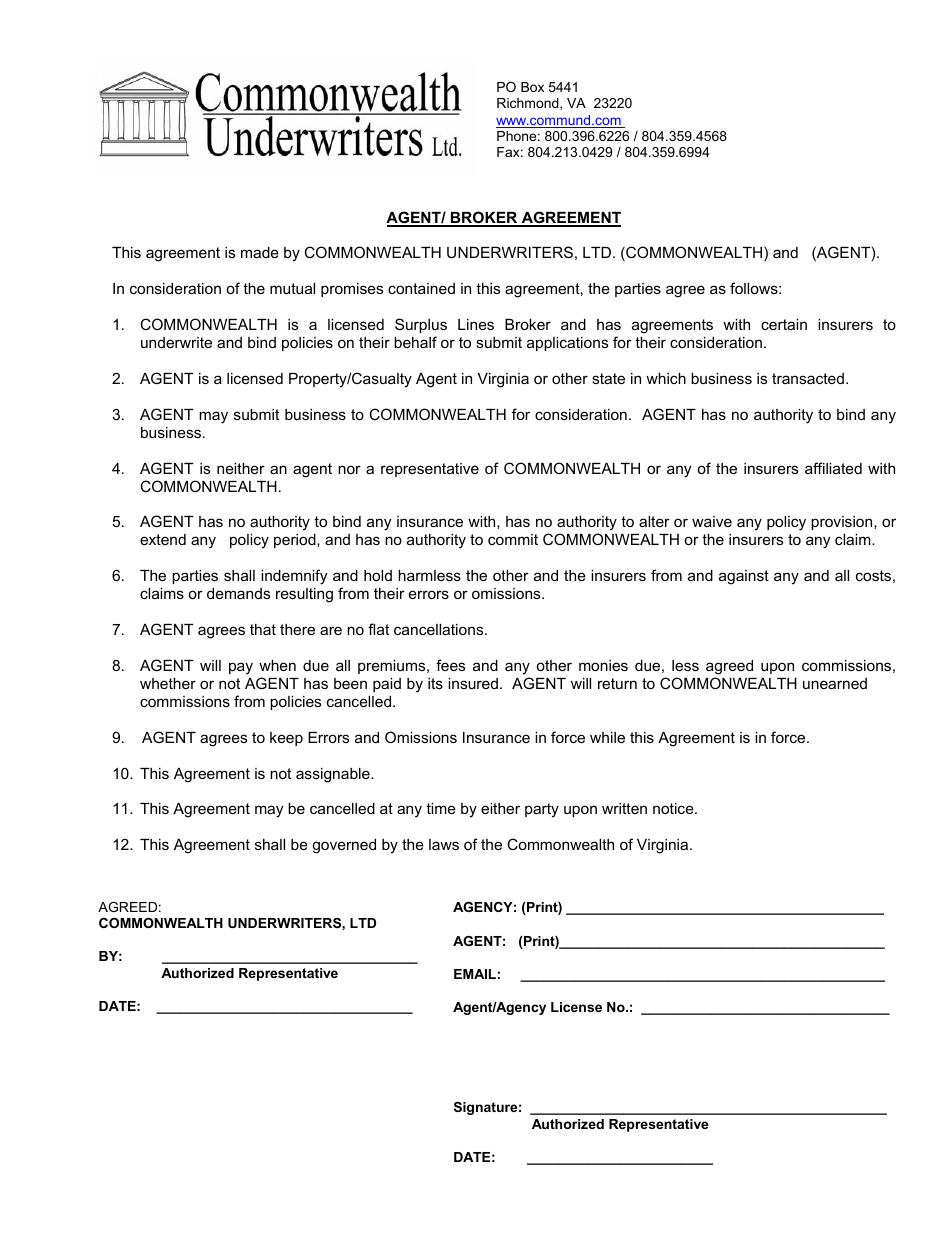 The image size is (952, 1233). Describe the element at coordinates (344, 846) in the screenshot. I see `governed` at that location.
